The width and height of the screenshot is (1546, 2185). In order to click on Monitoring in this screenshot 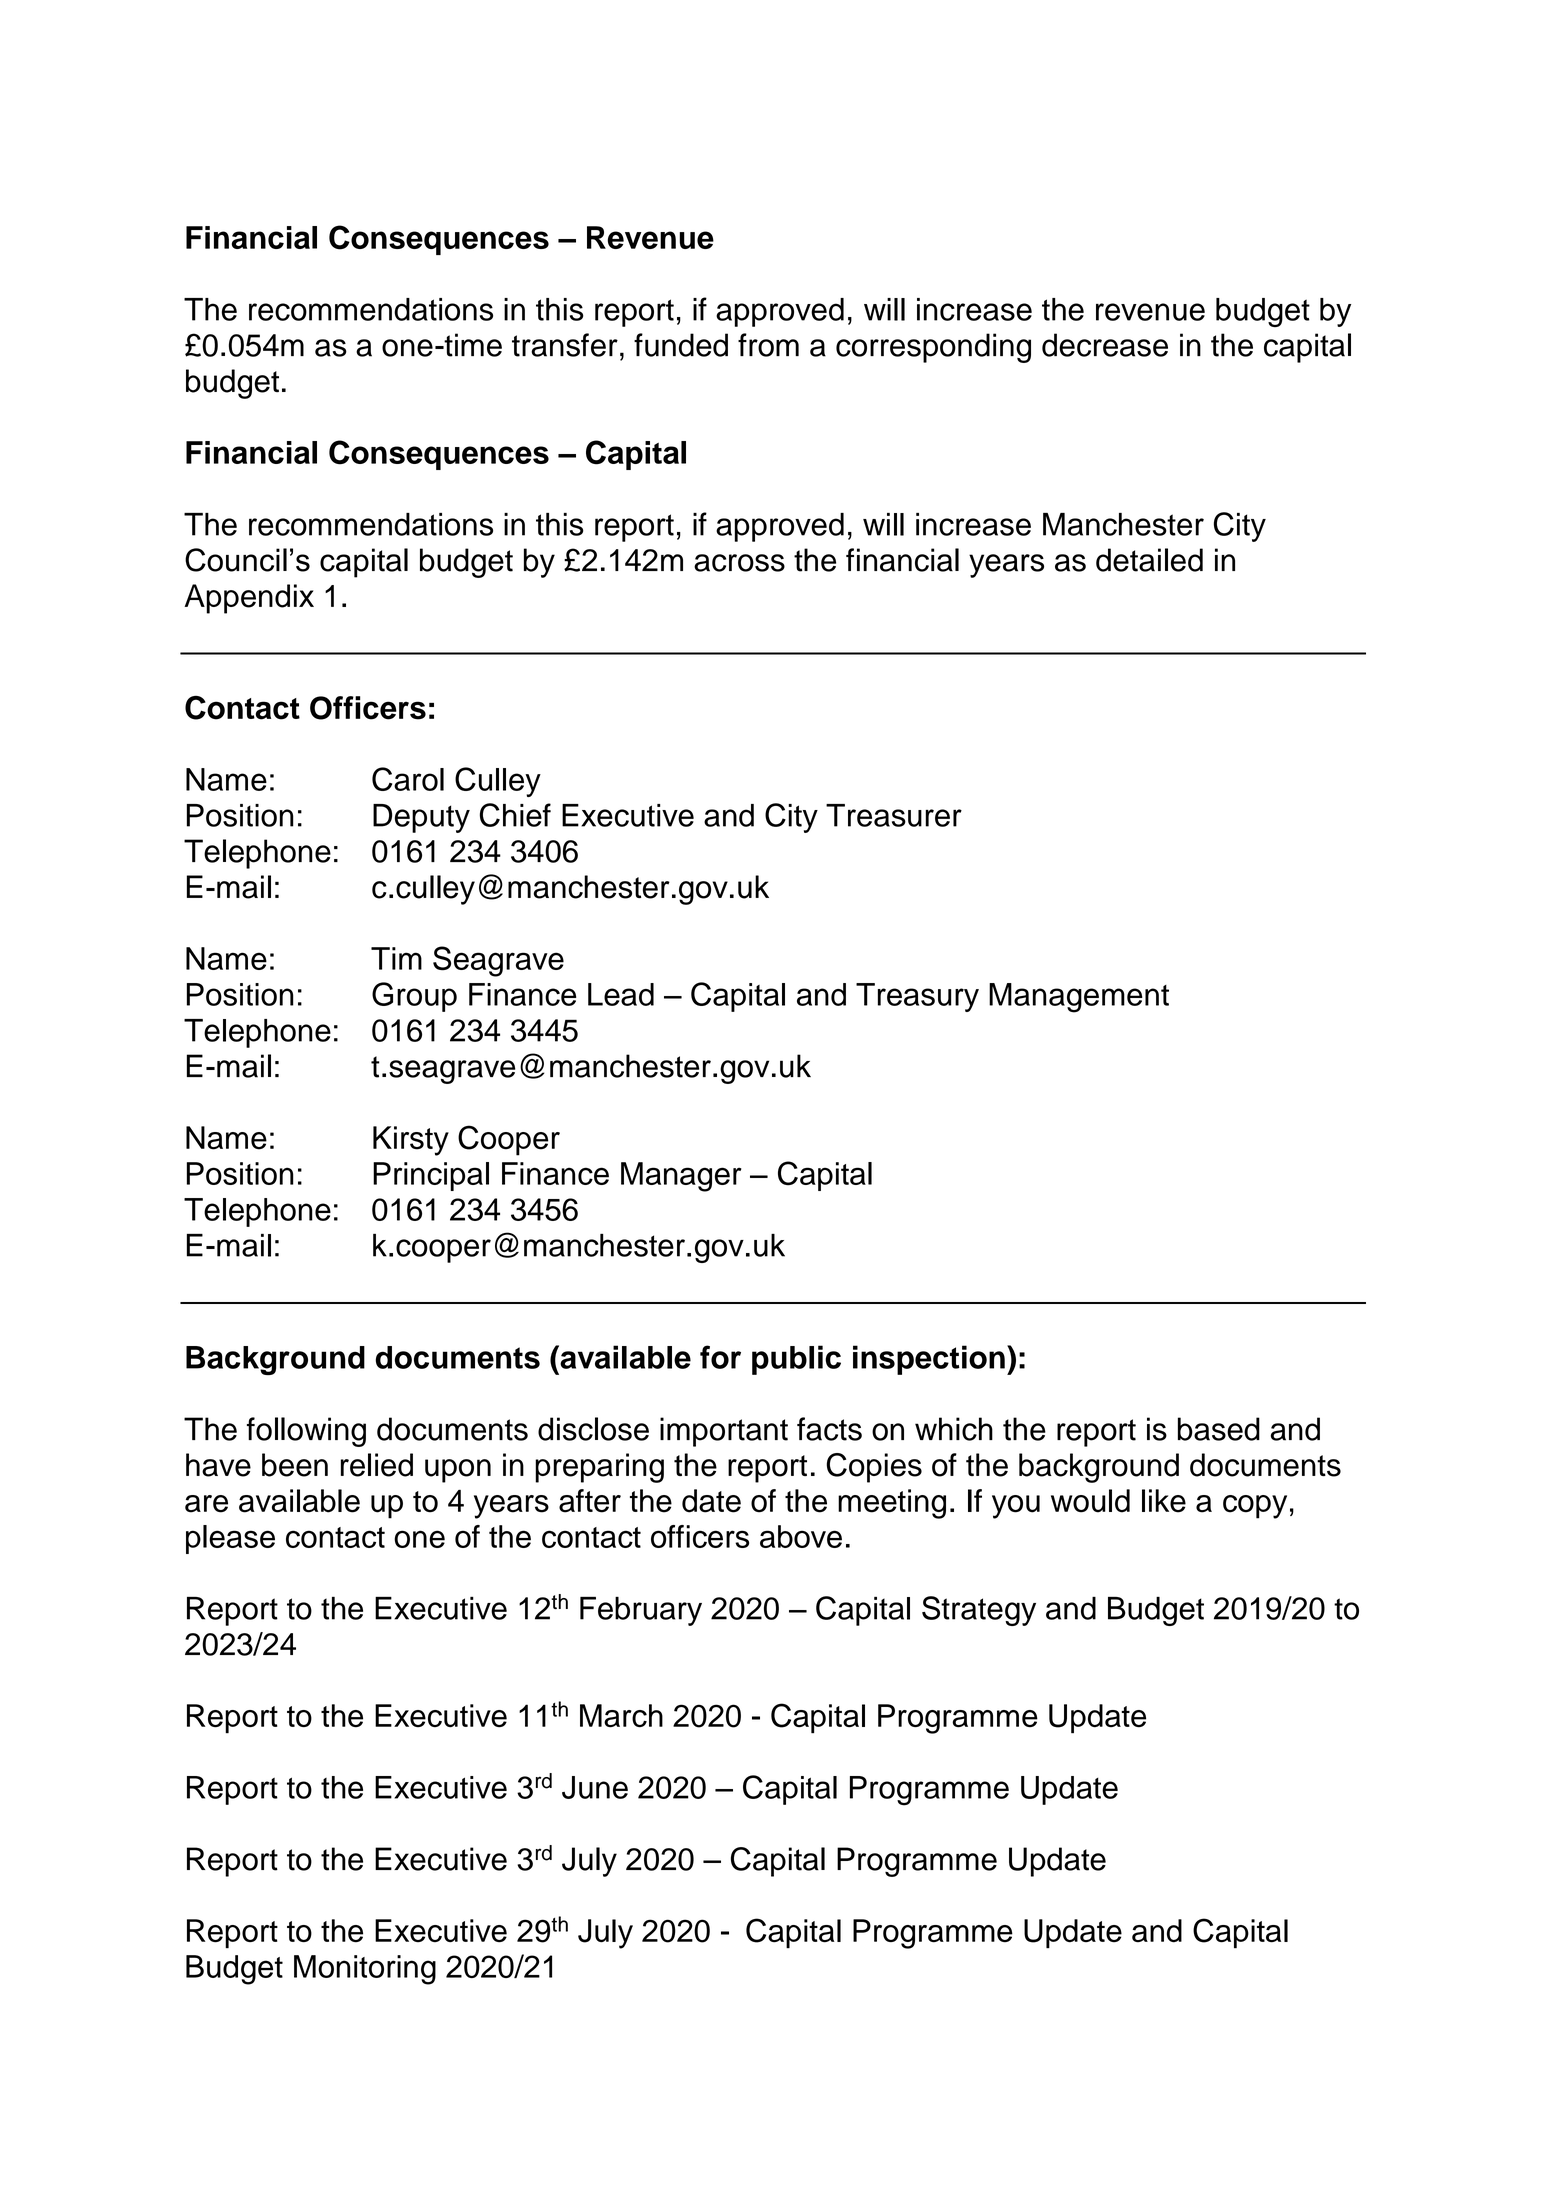, I will do `click(365, 1970)`.
